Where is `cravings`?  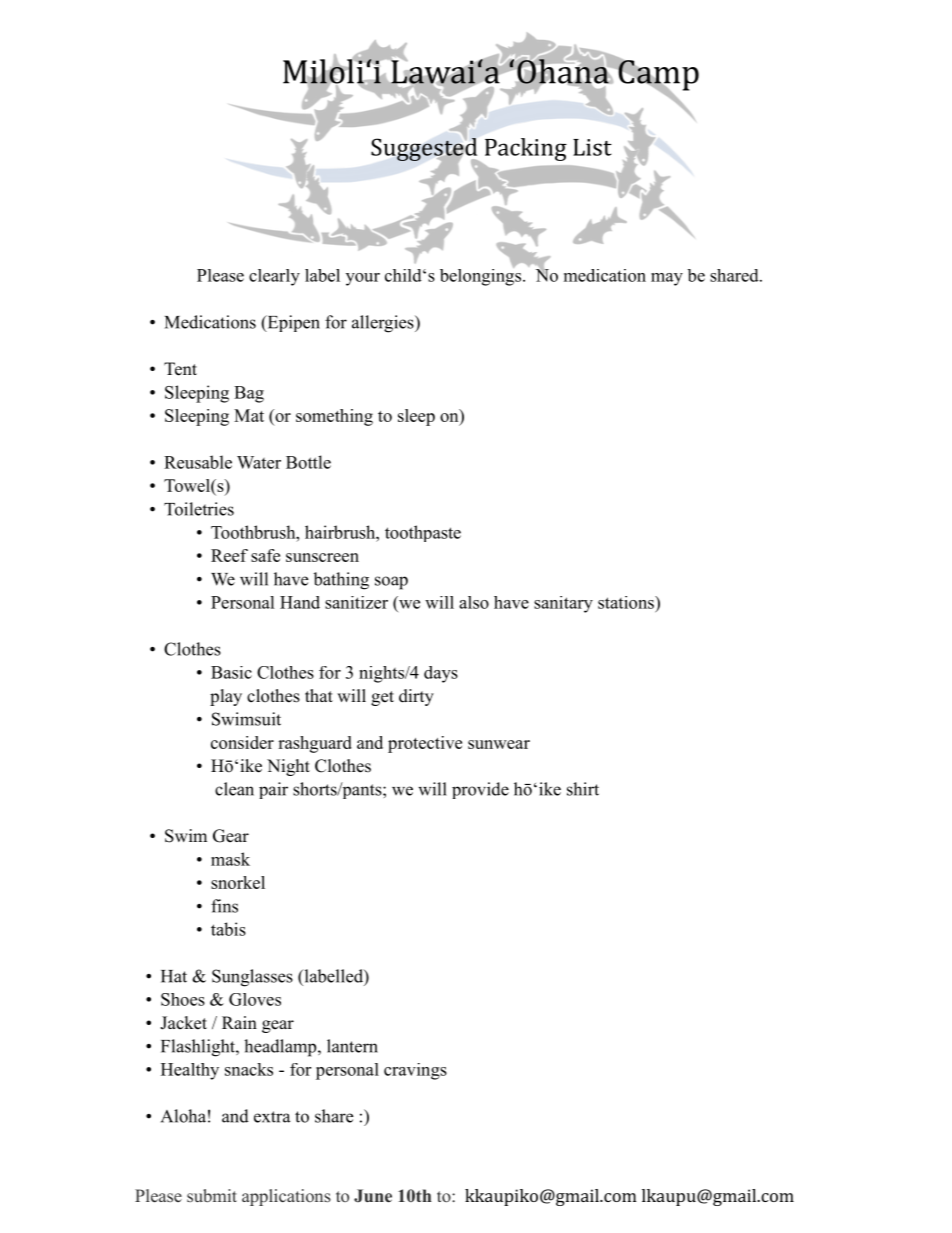
cravings is located at coordinates (415, 1071).
